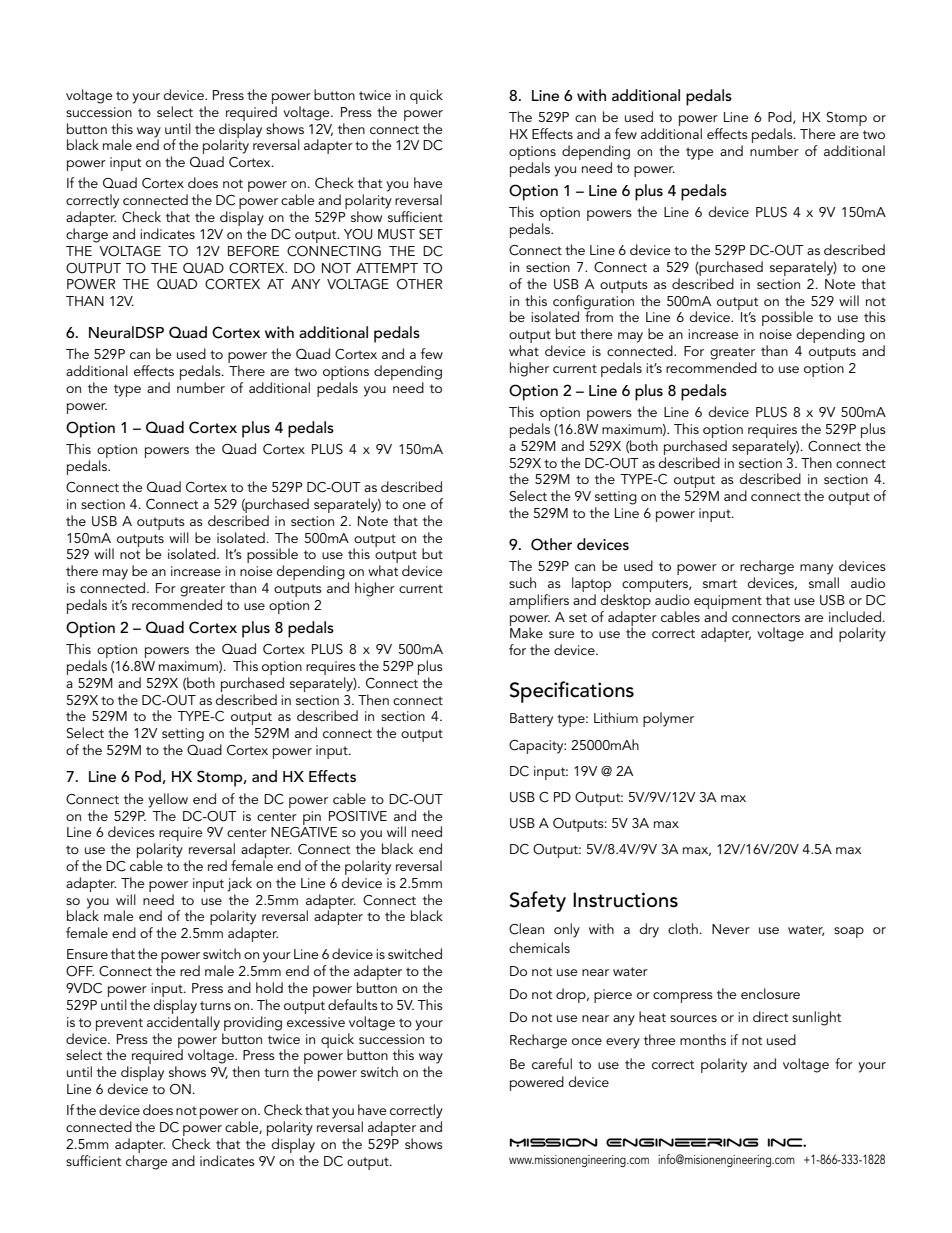 This screenshot has height=1233, width=952. I want to click on careful, so click(552, 1063).
